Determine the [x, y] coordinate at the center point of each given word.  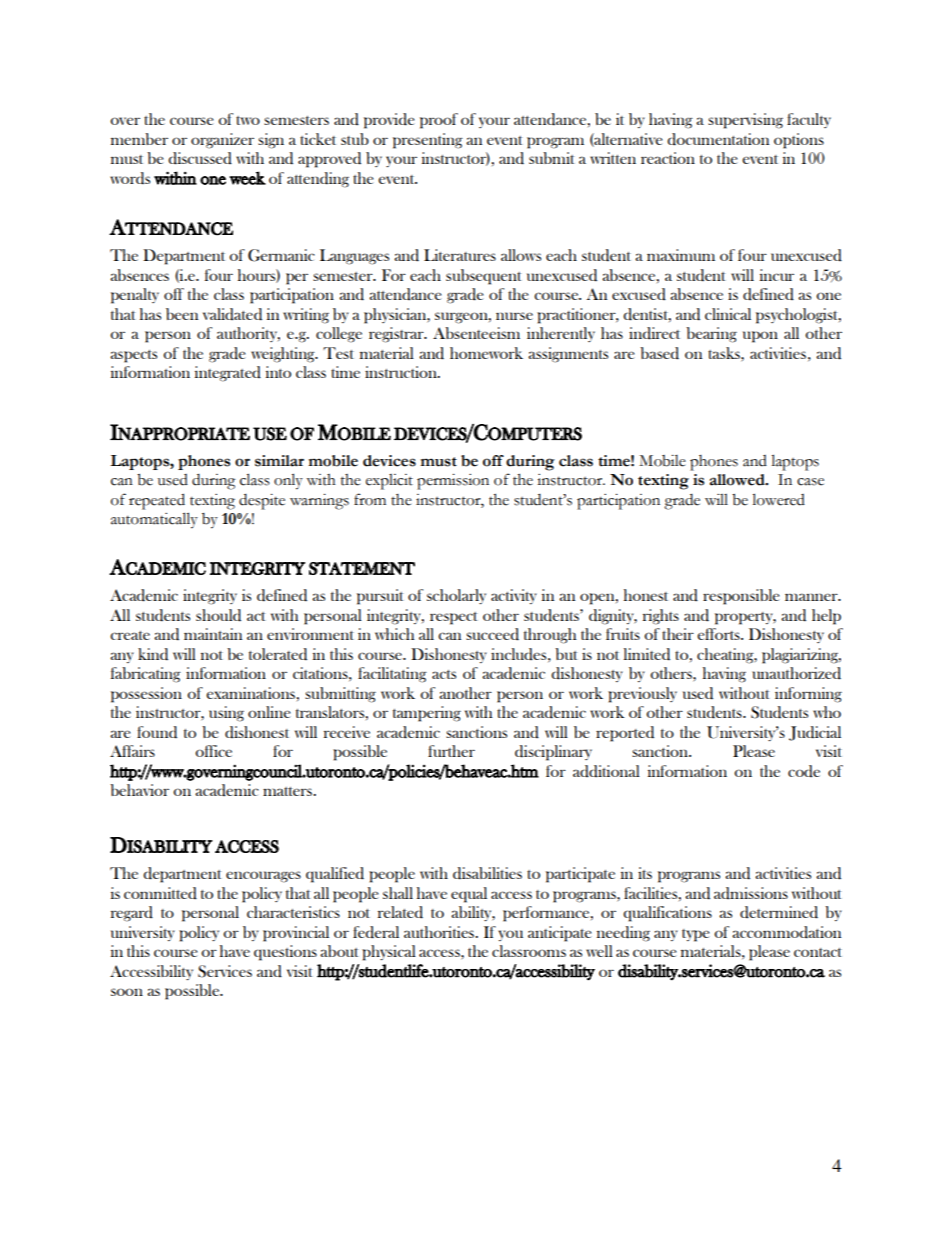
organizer [222, 141]
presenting [428, 141]
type [696, 935]
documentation [718, 139]
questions [285, 953]
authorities [440, 932]
